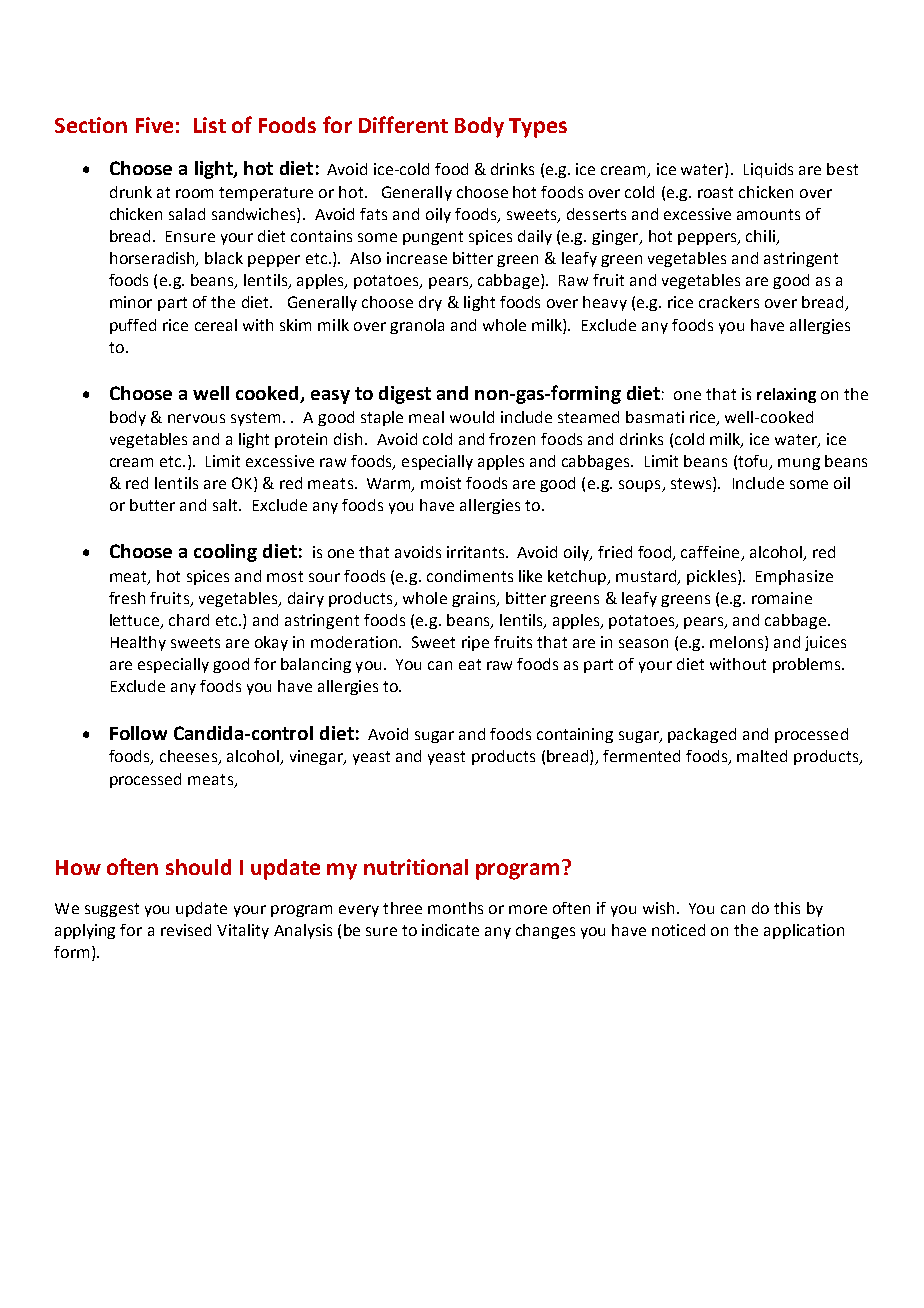 This screenshot has height=1308, width=924. What do you see at coordinates (226, 505) in the screenshot?
I see `salt` at bounding box center [226, 505].
